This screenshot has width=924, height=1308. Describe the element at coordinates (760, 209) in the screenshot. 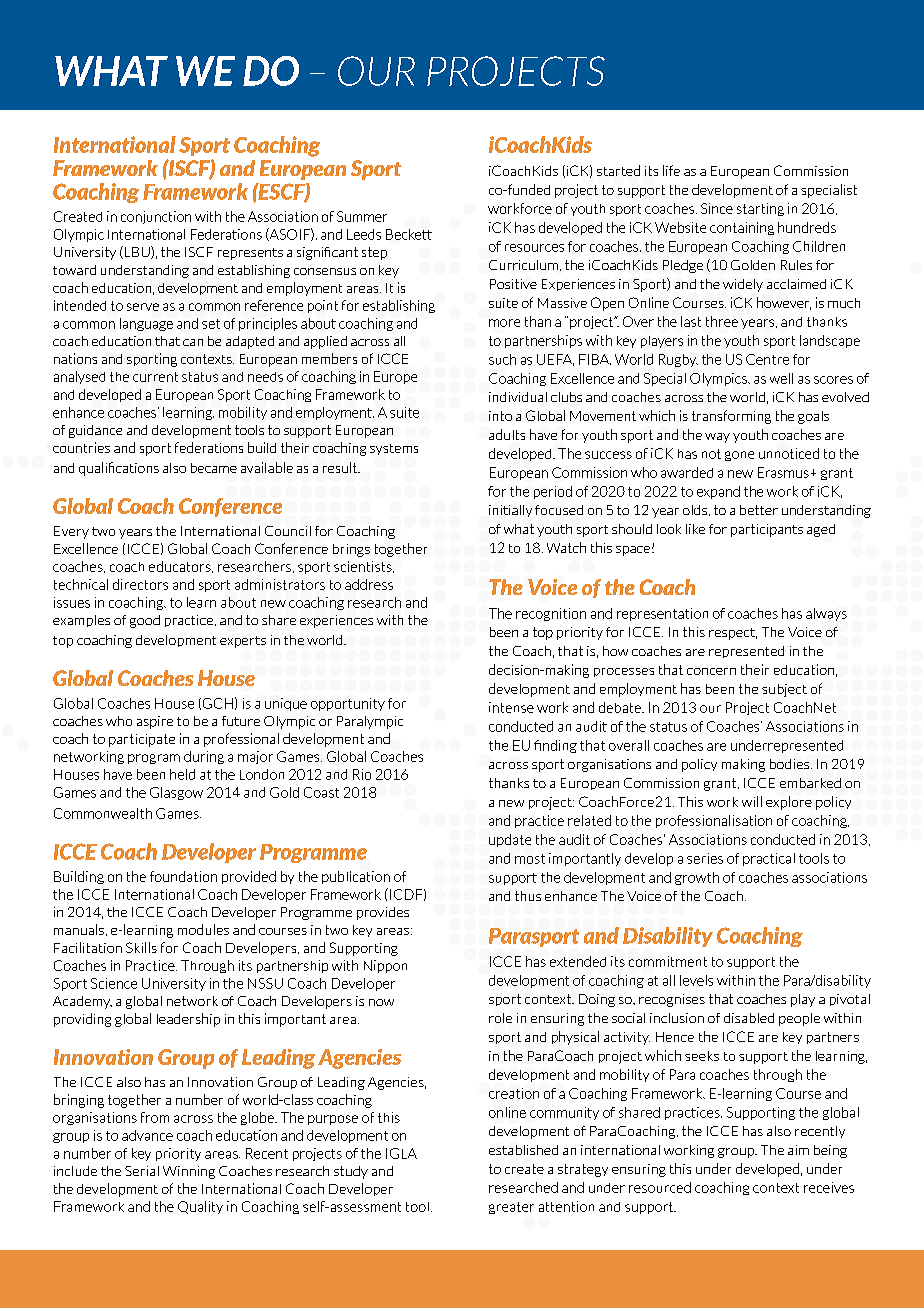

I see `starting` at that location.
